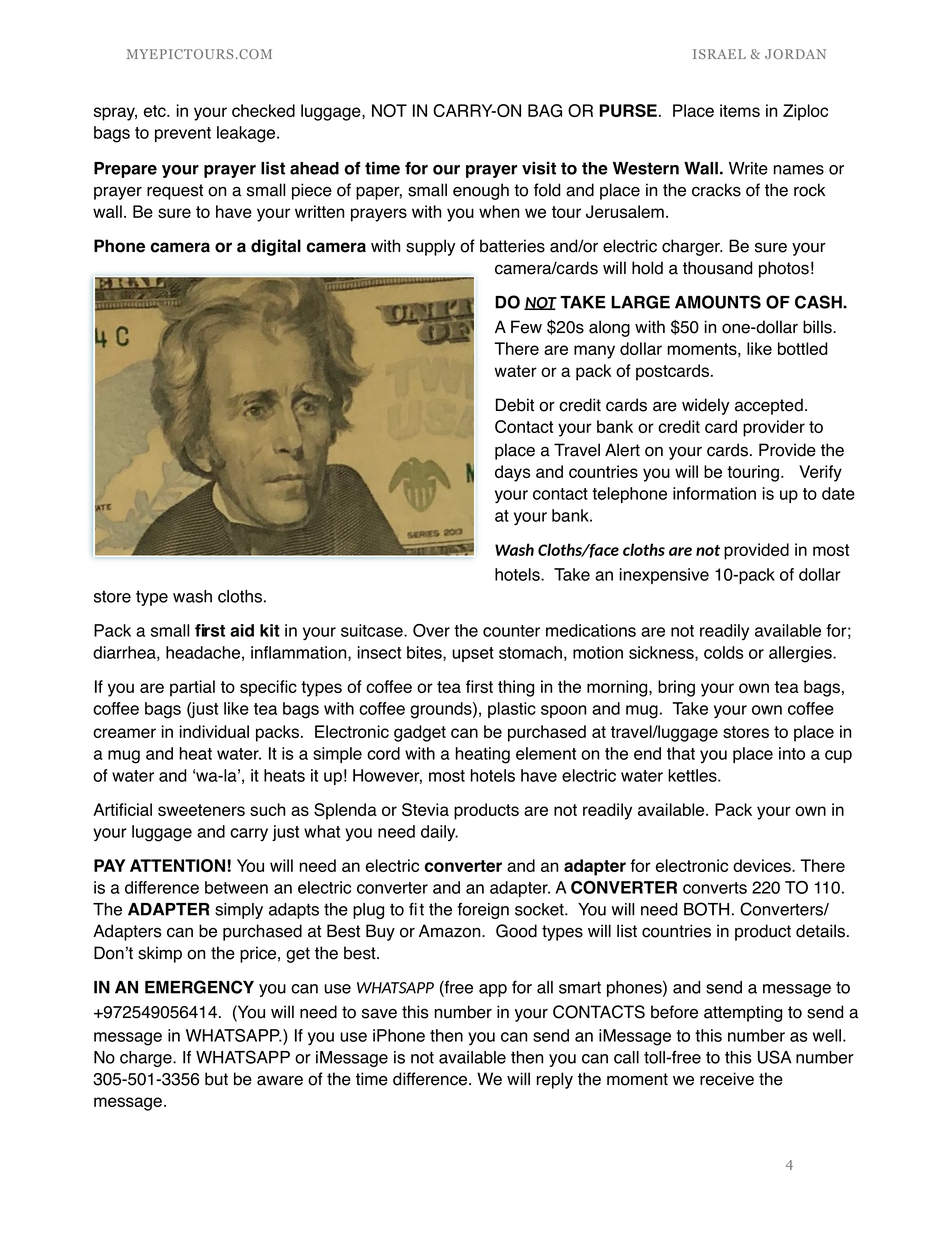  I want to click on reply, so click(555, 1080).
